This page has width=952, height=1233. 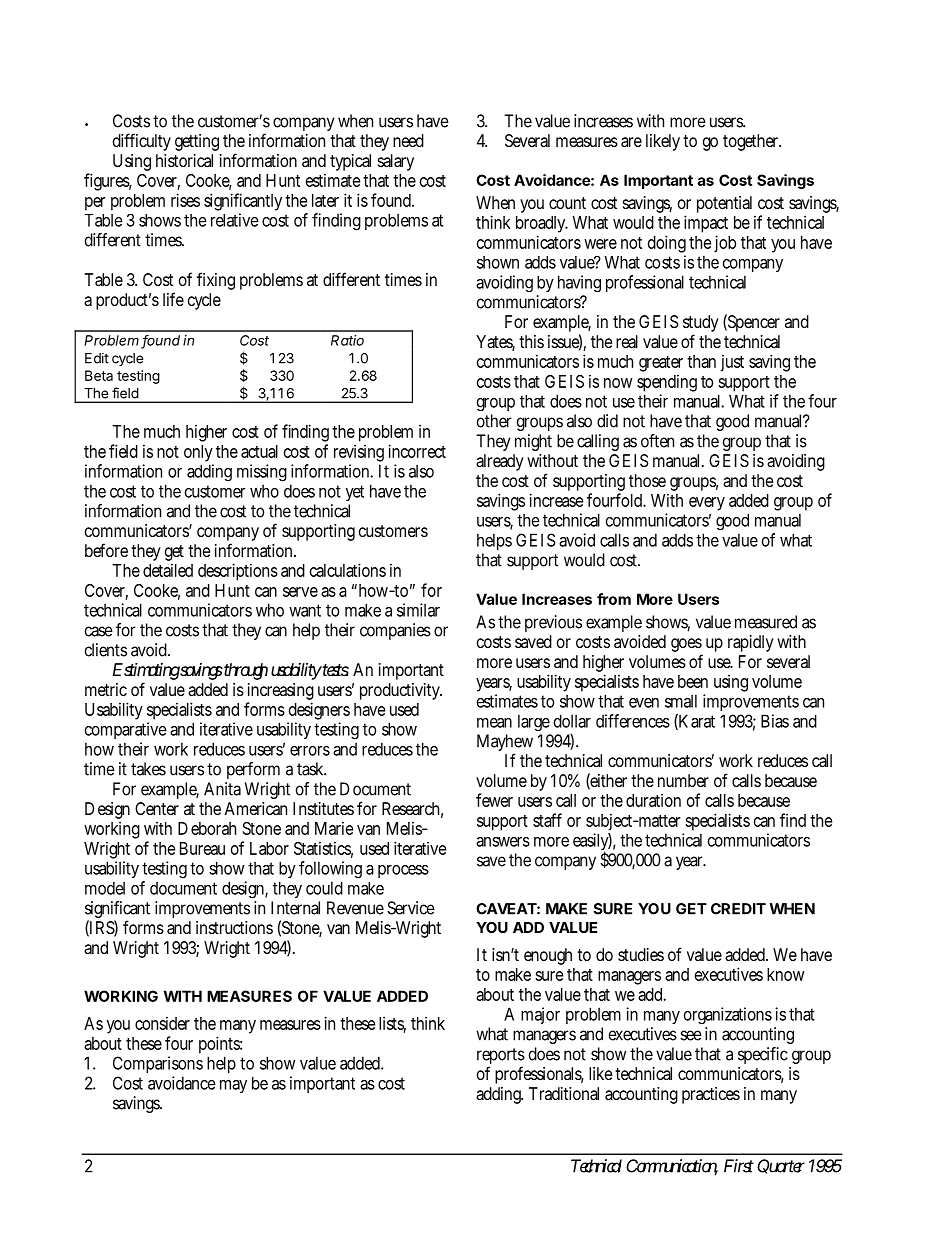 What do you see at coordinates (158, 1064) in the page?
I see `Comparisons` at bounding box center [158, 1064].
